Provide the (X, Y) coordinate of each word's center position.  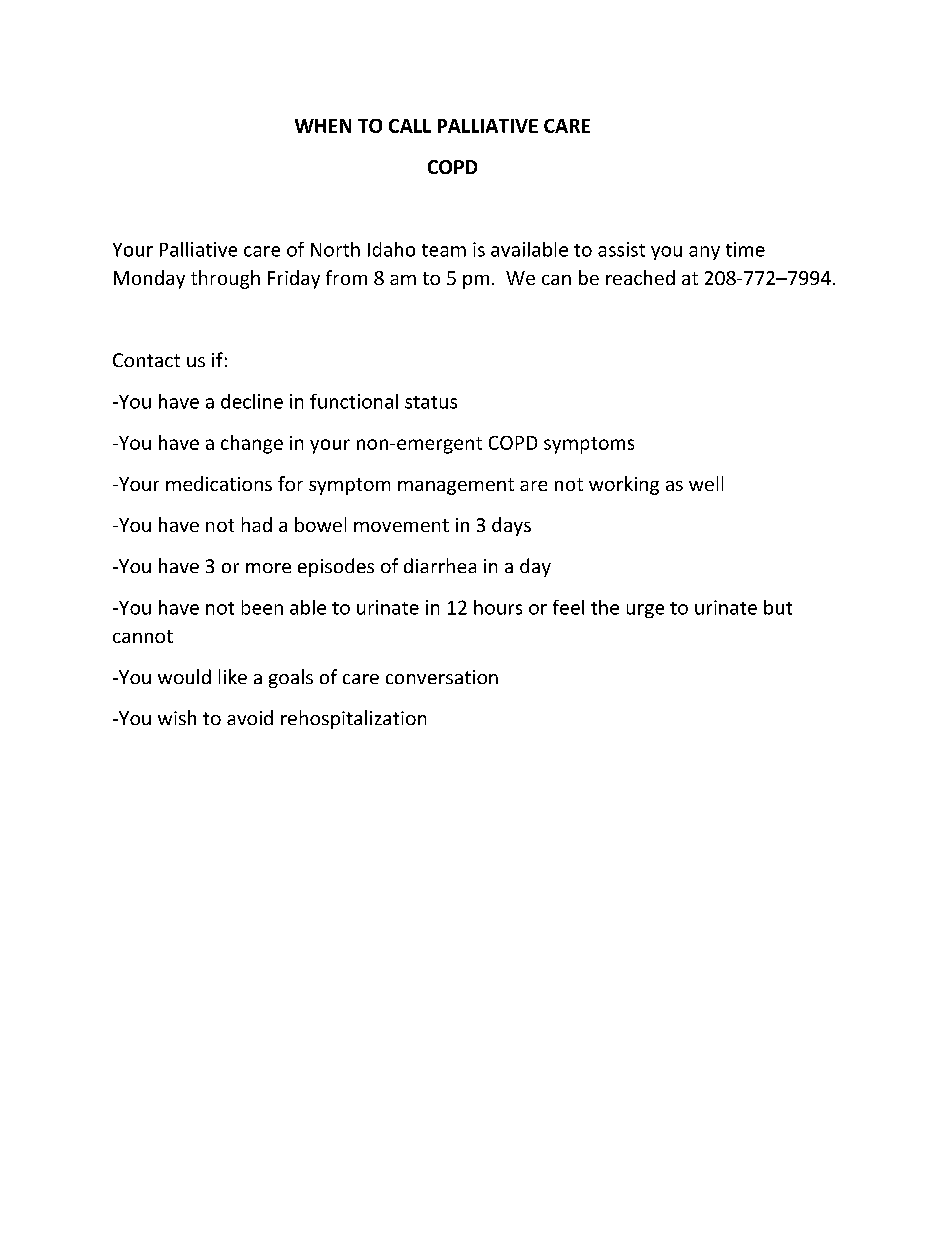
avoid (250, 717)
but (778, 607)
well (706, 483)
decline (252, 401)
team (444, 250)
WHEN (323, 126)
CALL (410, 126)
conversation (442, 677)
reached (640, 277)
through (225, 279)
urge (645, 611)
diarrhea (440, 565)
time (745, 249)
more (268, 568)
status (431, 402)
